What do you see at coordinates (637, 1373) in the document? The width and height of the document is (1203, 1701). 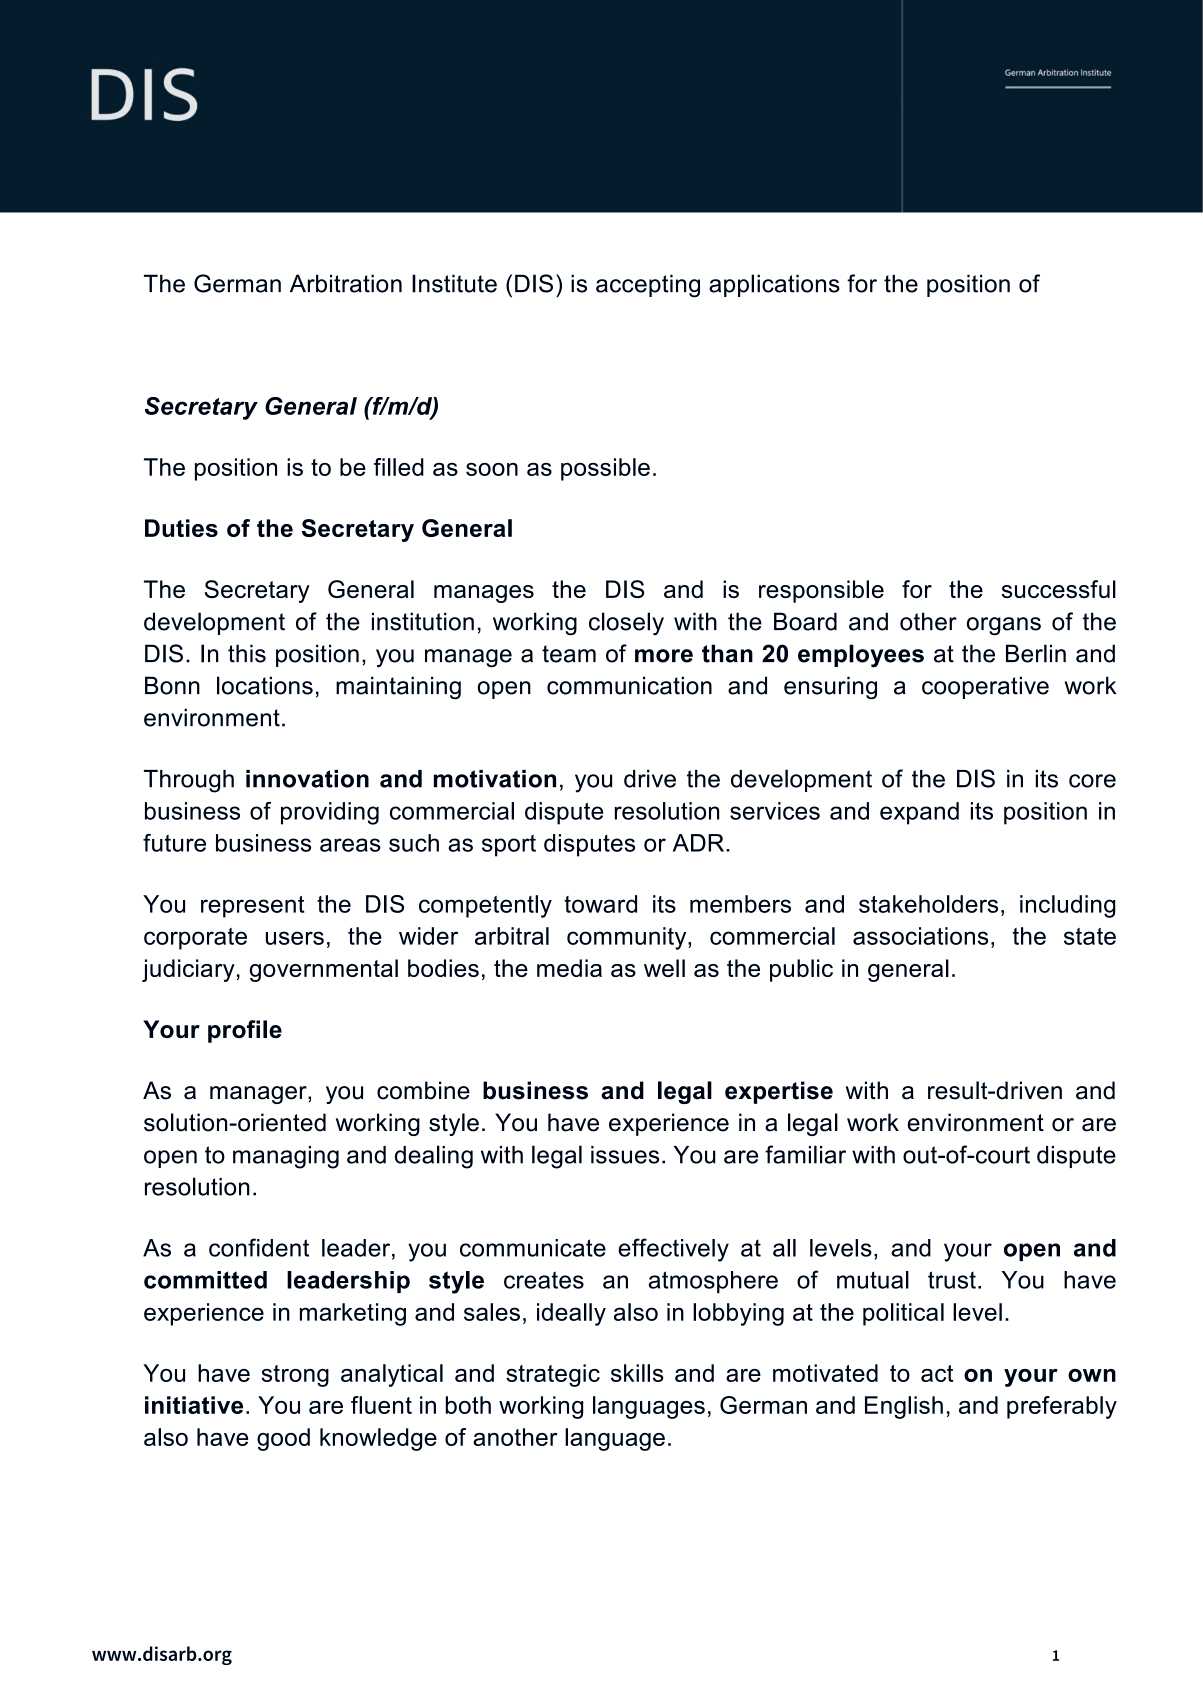 I see `skills` at bounding box center [637, 1373].
